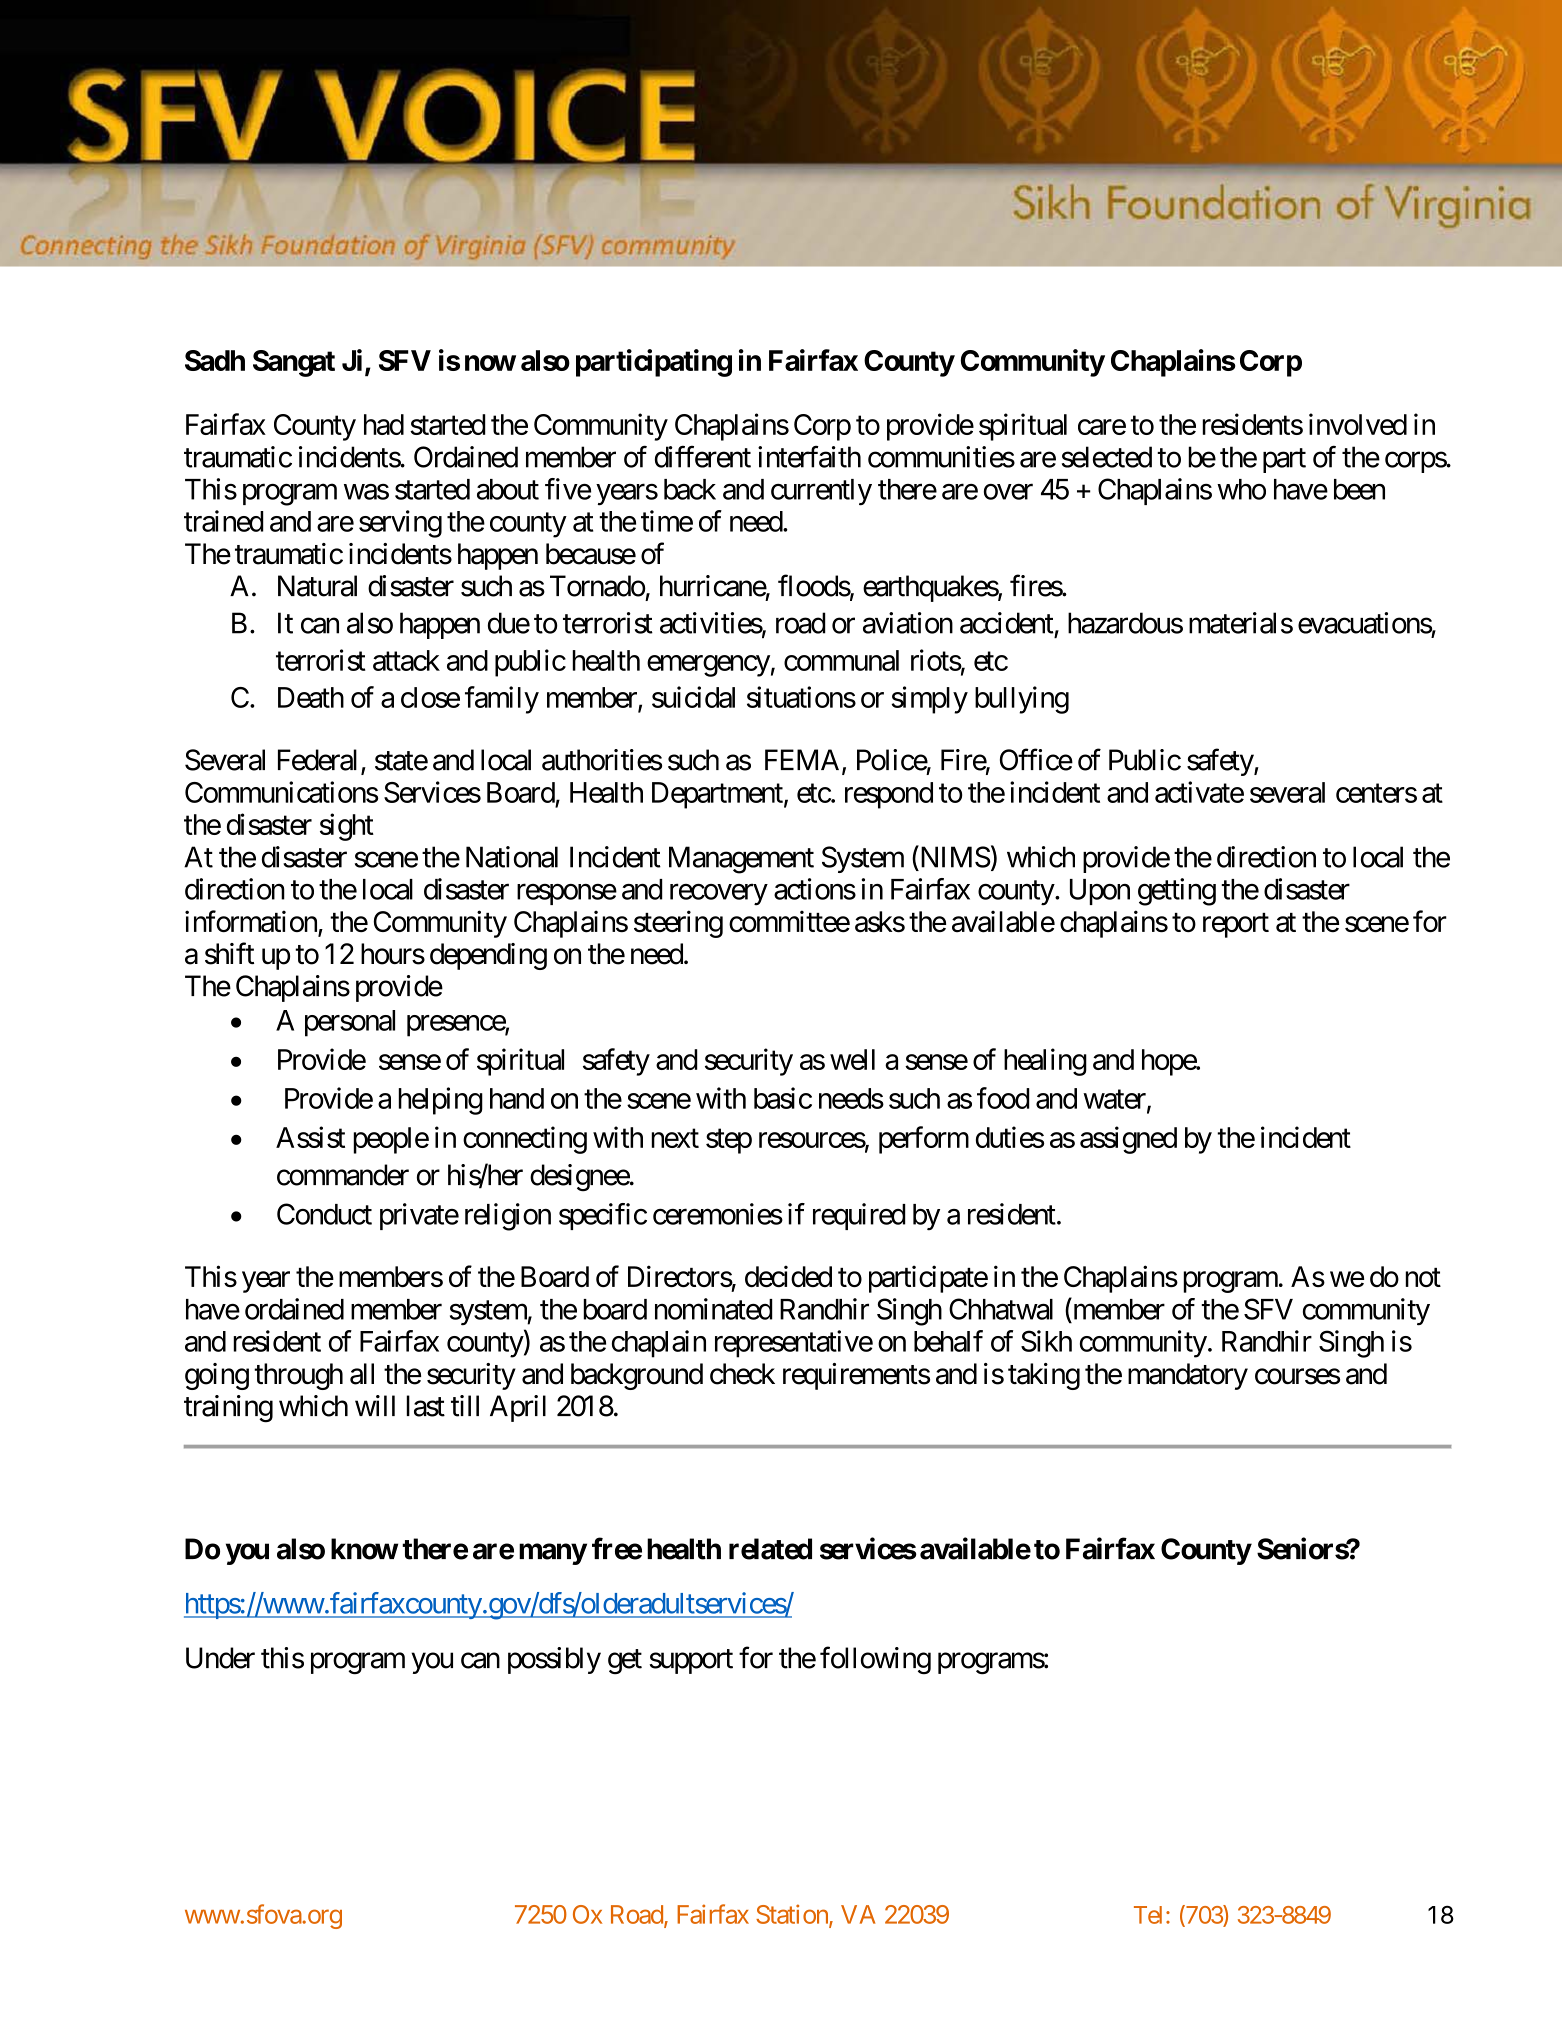 This screenshot has height=2022, width=1562. I want to click on had, so click(384, 424).
